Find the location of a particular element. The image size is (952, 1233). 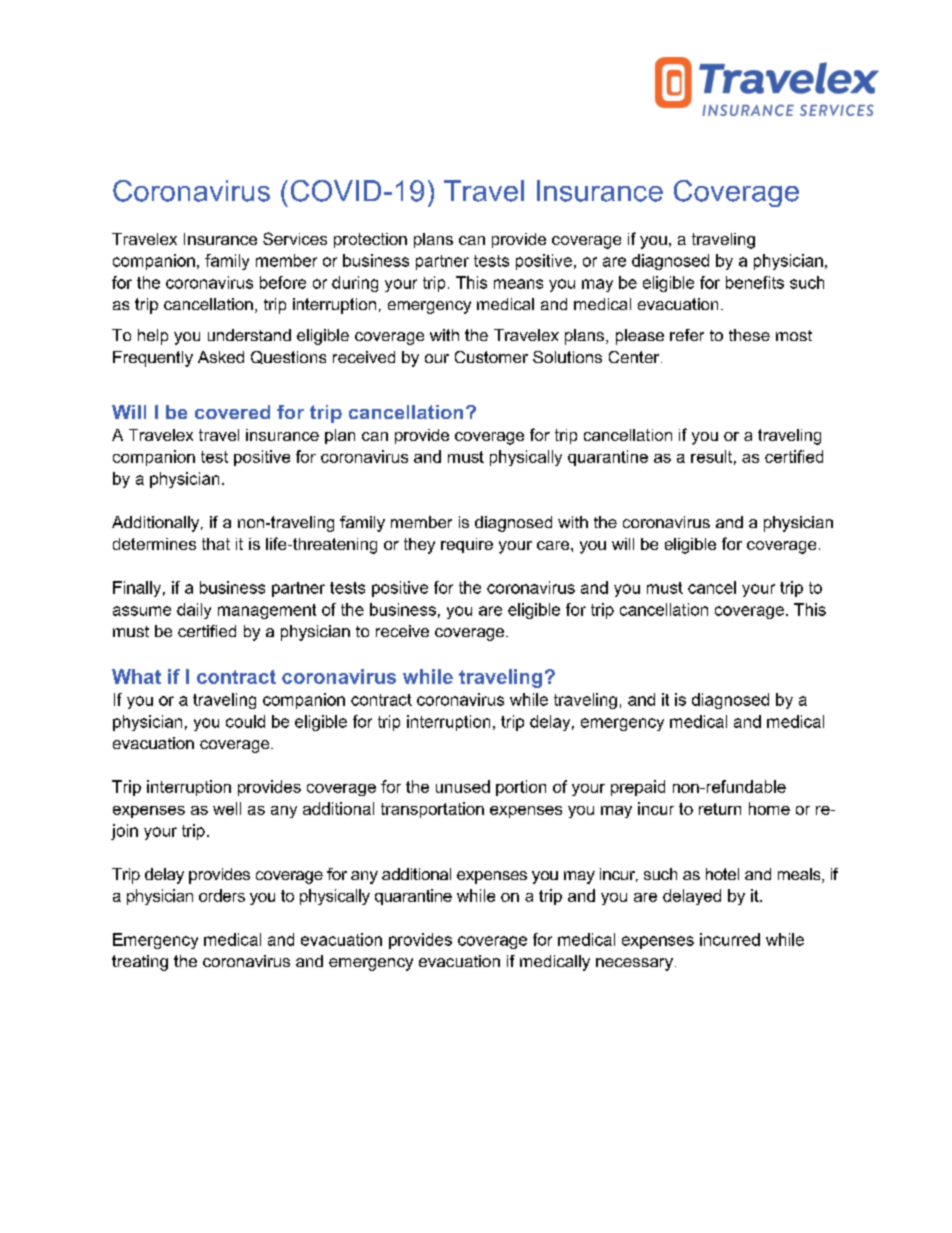

require is located at coordinates (467, 545).
